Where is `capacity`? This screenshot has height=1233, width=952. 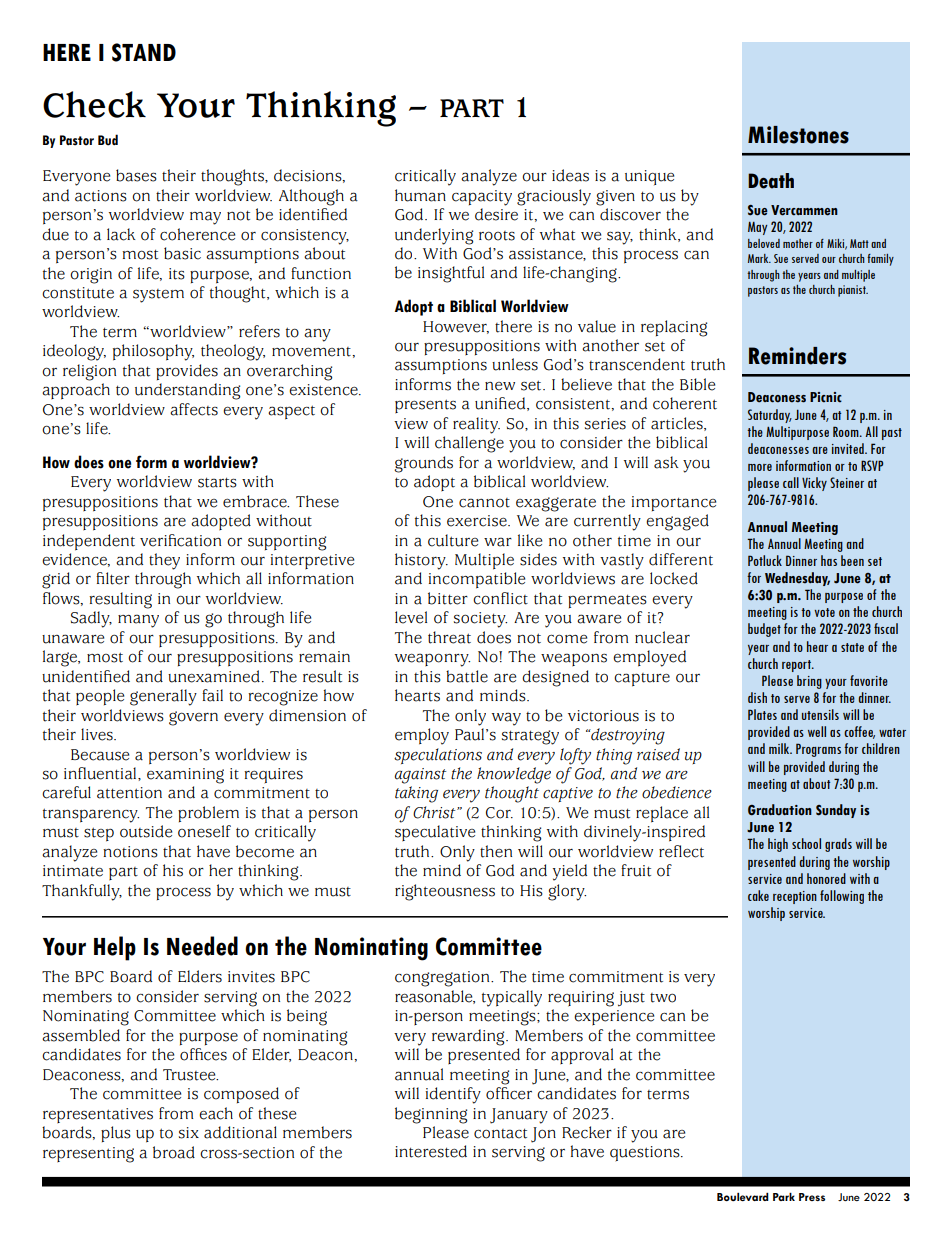
capacity is located at coordinates (482, 198).
